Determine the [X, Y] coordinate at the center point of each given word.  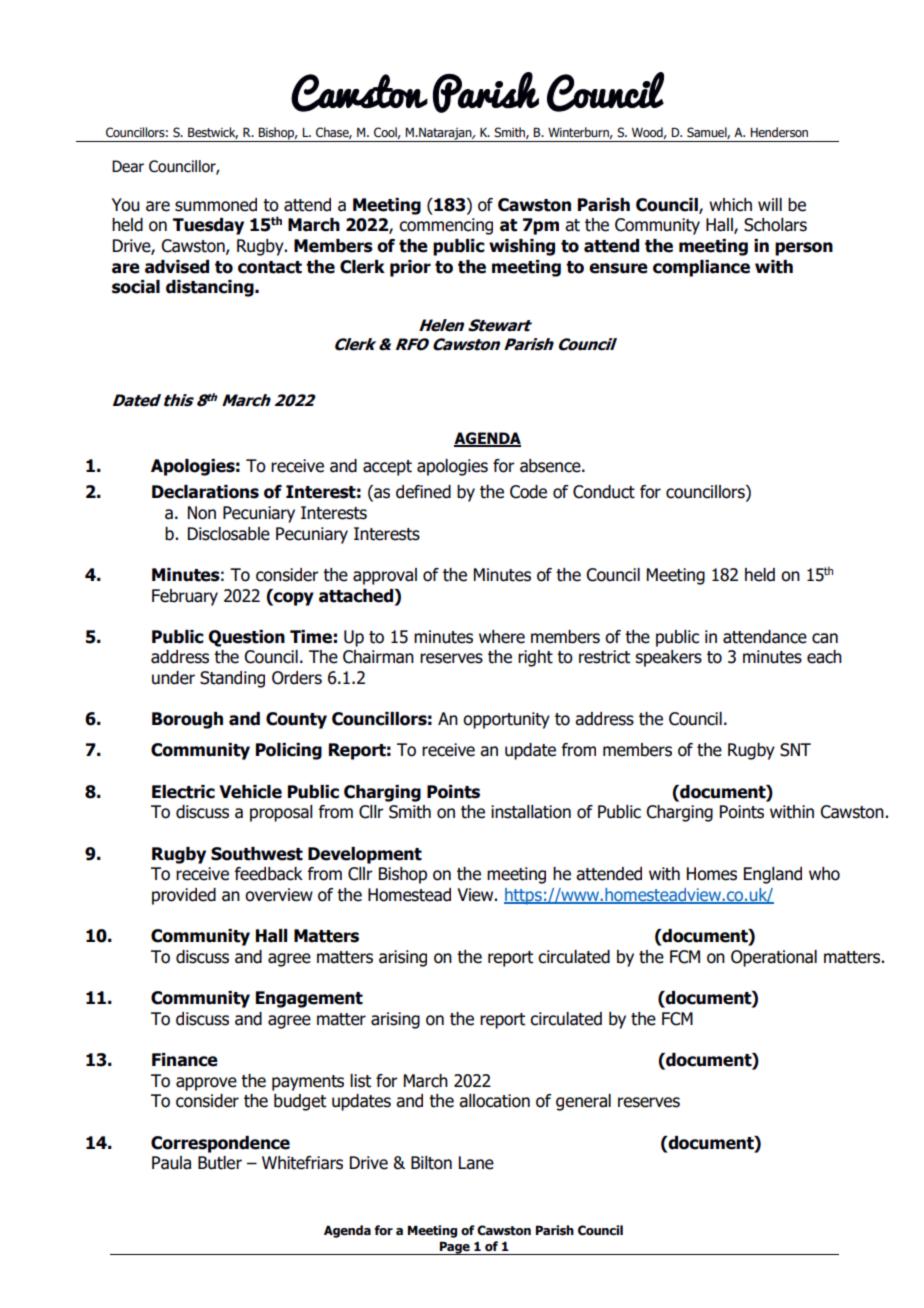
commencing [446, 226]
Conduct [604, 492]
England [773, 875]
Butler [220, 1163]
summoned [216, 205]
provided [184, 896]
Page [455, 1248]
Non [202, 513]
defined [423, 492]
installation [531, 812]
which [730, 205]
